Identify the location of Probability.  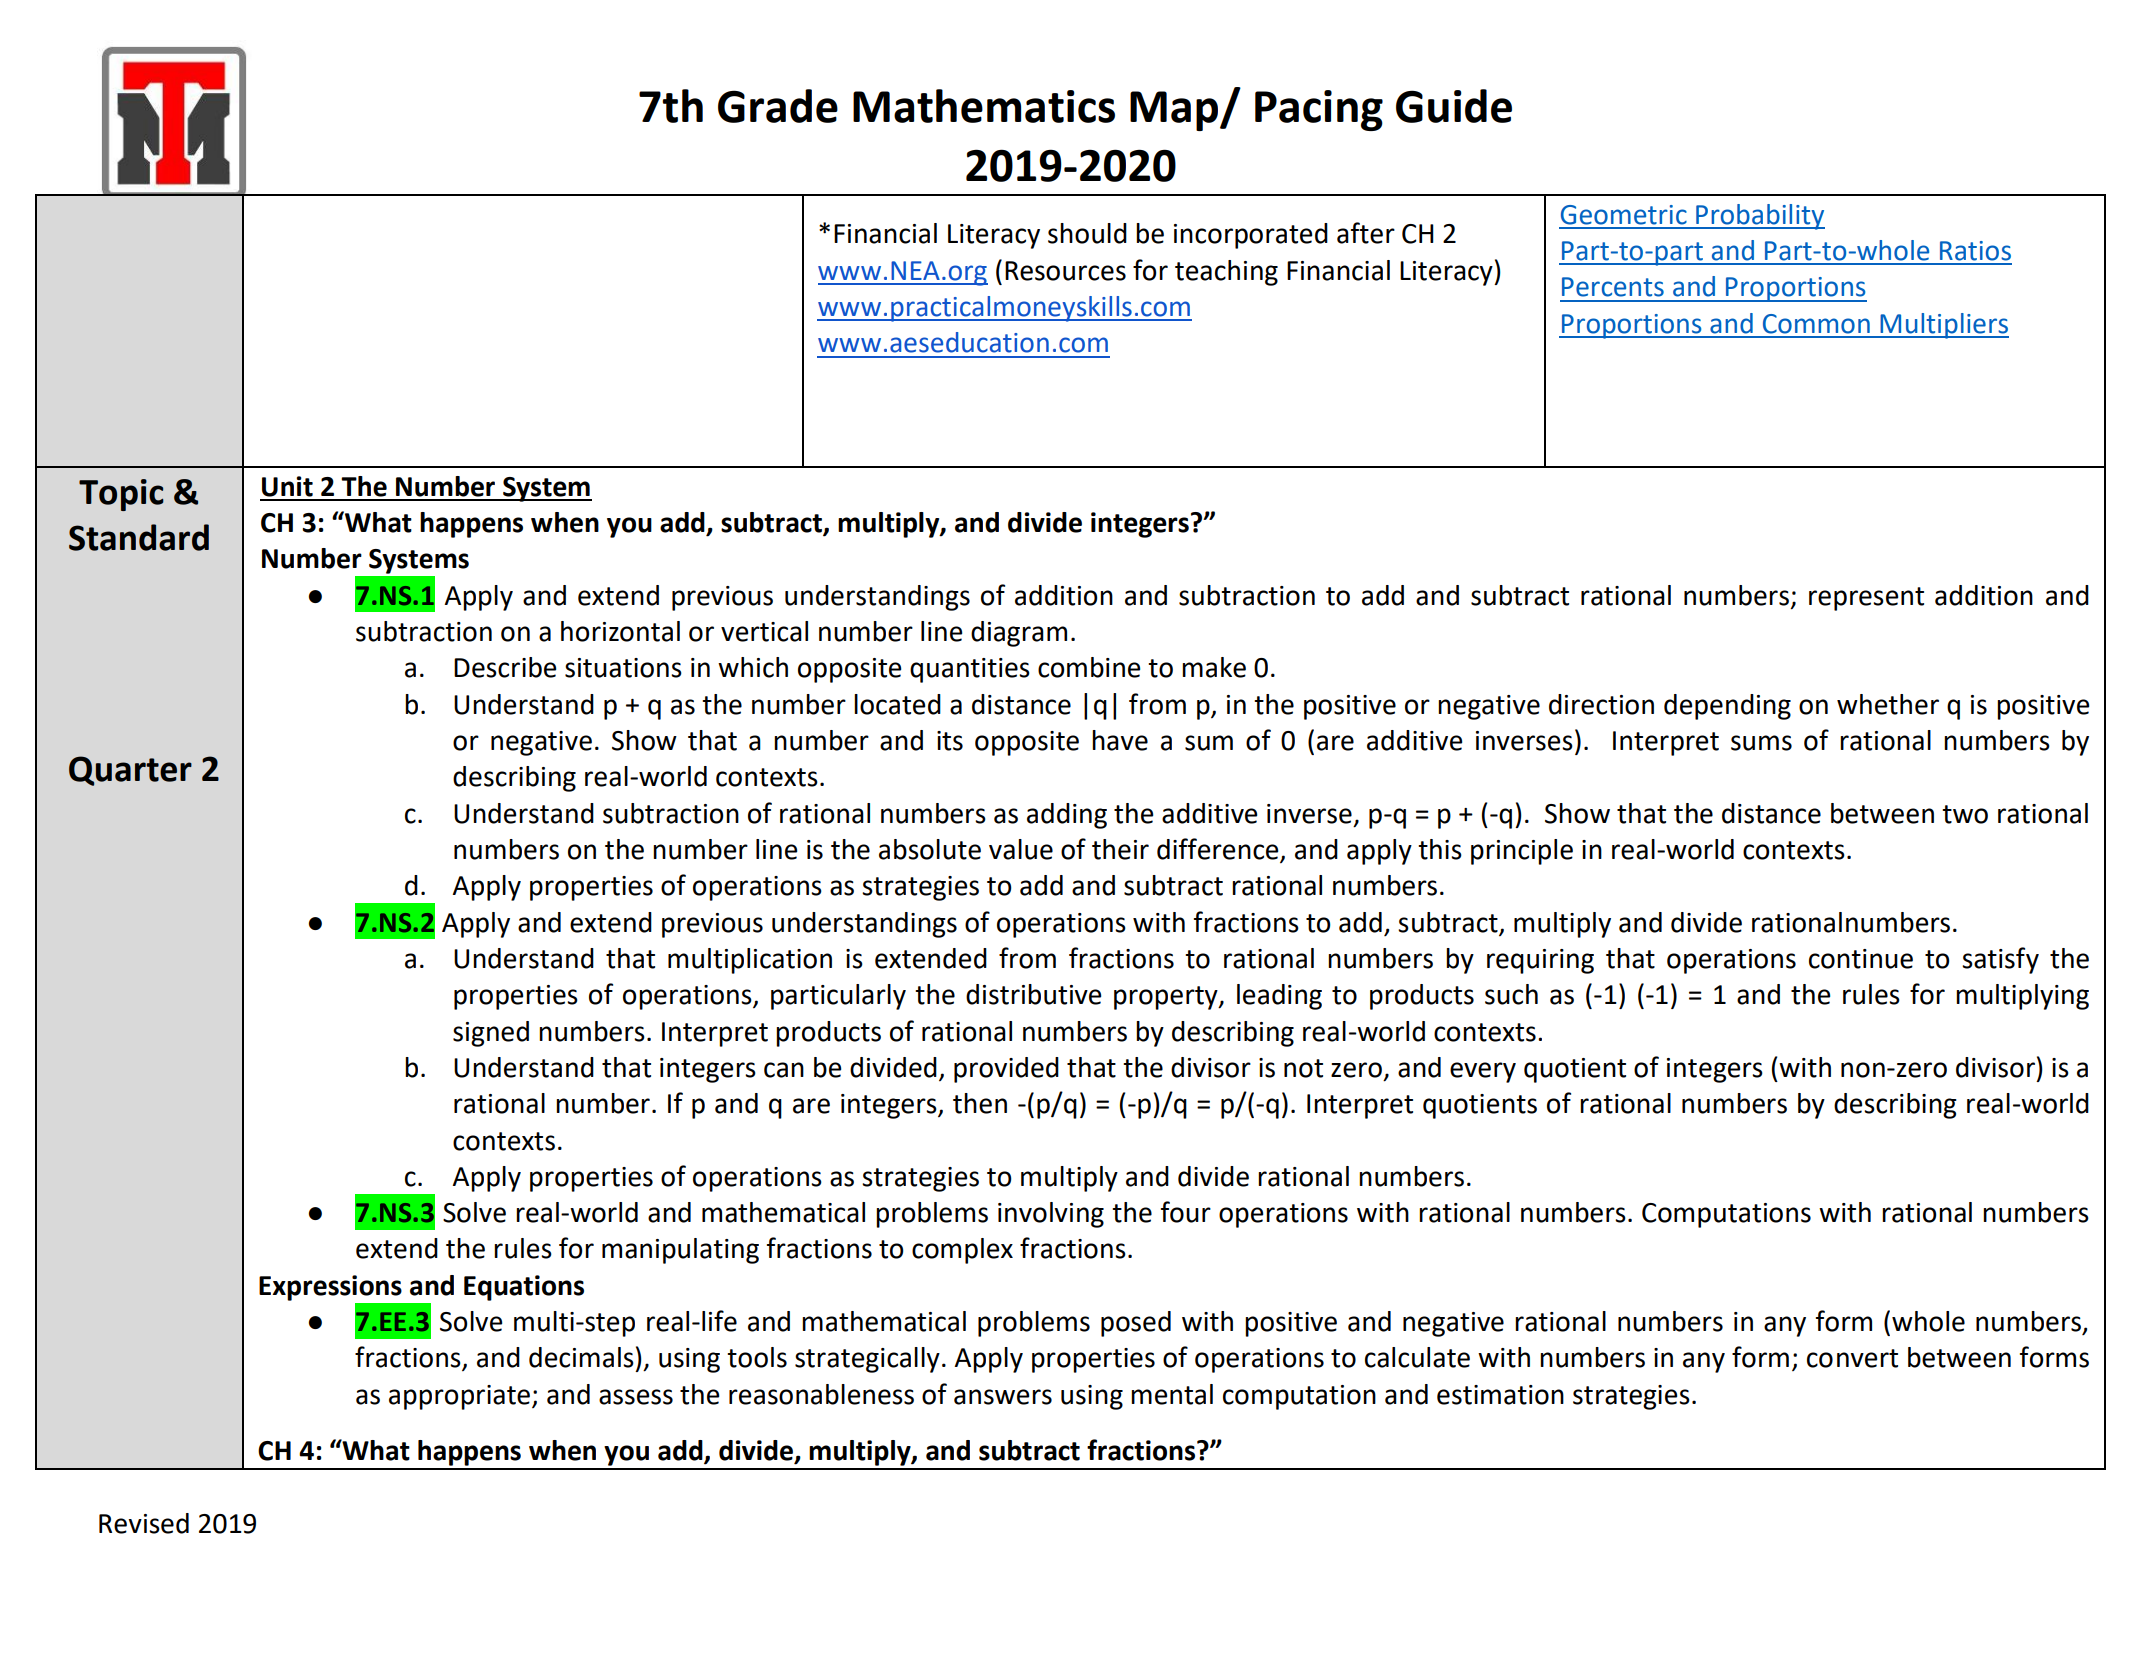
(1759, 217).
